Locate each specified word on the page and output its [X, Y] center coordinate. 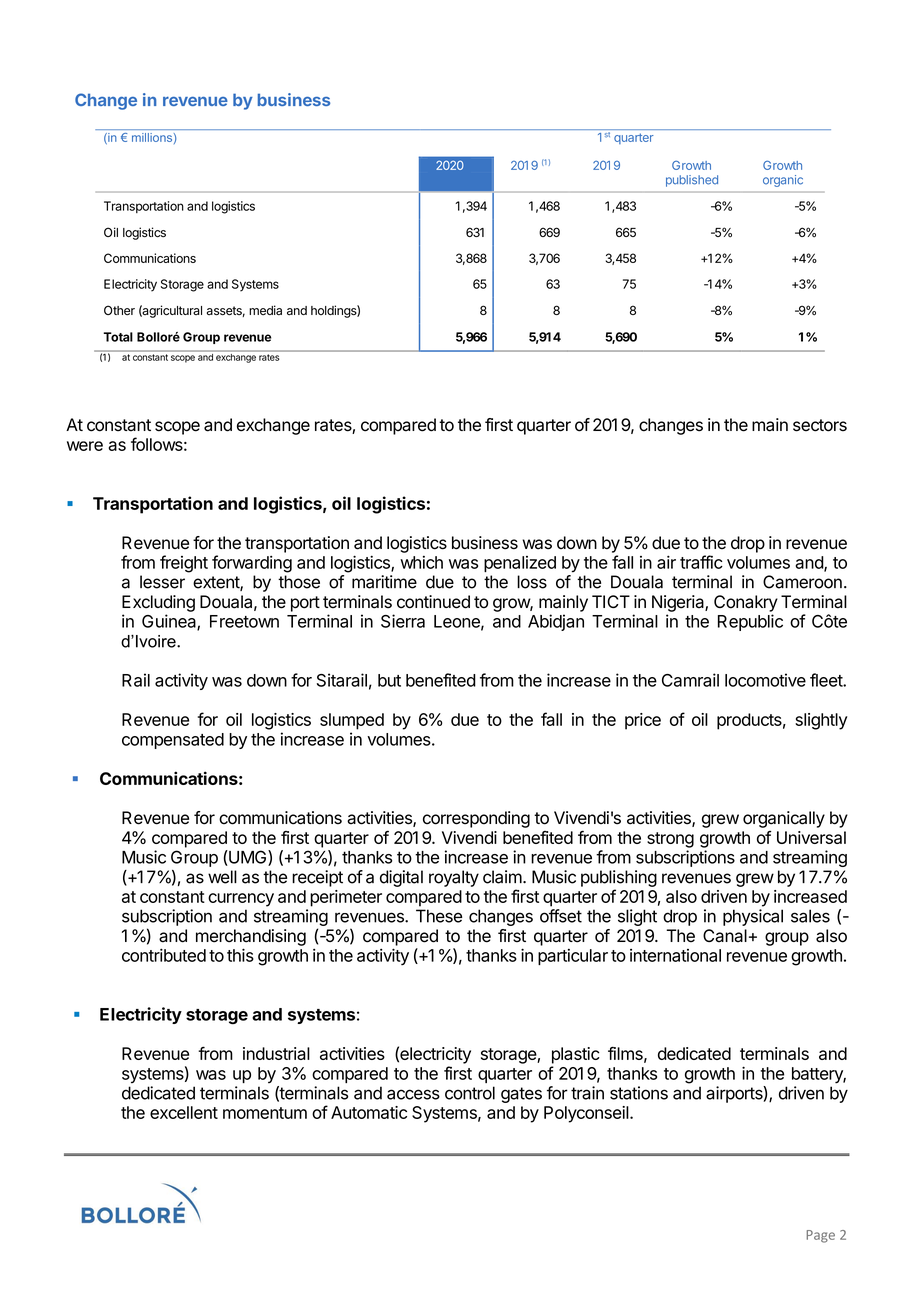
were [85, 446]
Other [119, 310]
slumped [352, 721]
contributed [164, 955]
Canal [725, 936]
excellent [184, 1112]
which [421, 562]
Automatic [369, 1112]
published [692, 181]
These [439, 916]
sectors [820, 425]
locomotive [765, 680]
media [265, 310]
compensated [173, 741]
